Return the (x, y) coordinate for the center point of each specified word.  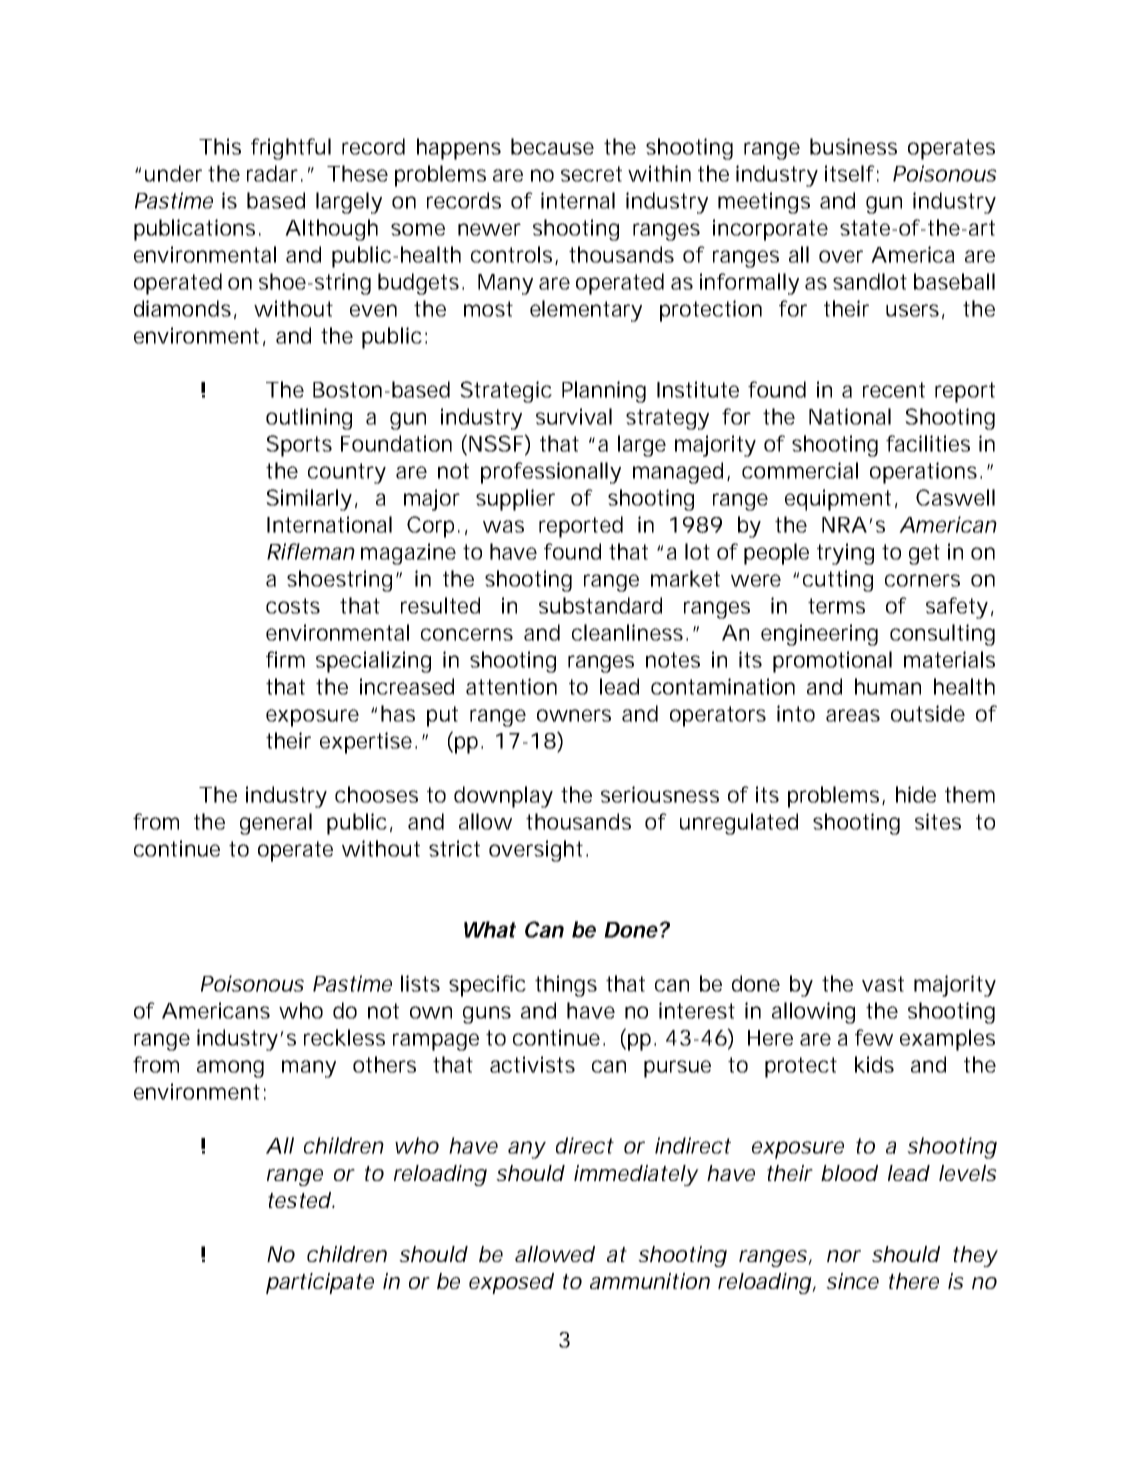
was (503, 526)
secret (591, 174)
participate (320, 1283)
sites (938, 821)
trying (845, 554)
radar (272, 173)
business (853, 146)
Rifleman (311, 551)
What (490, 929)
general (276, 824)
